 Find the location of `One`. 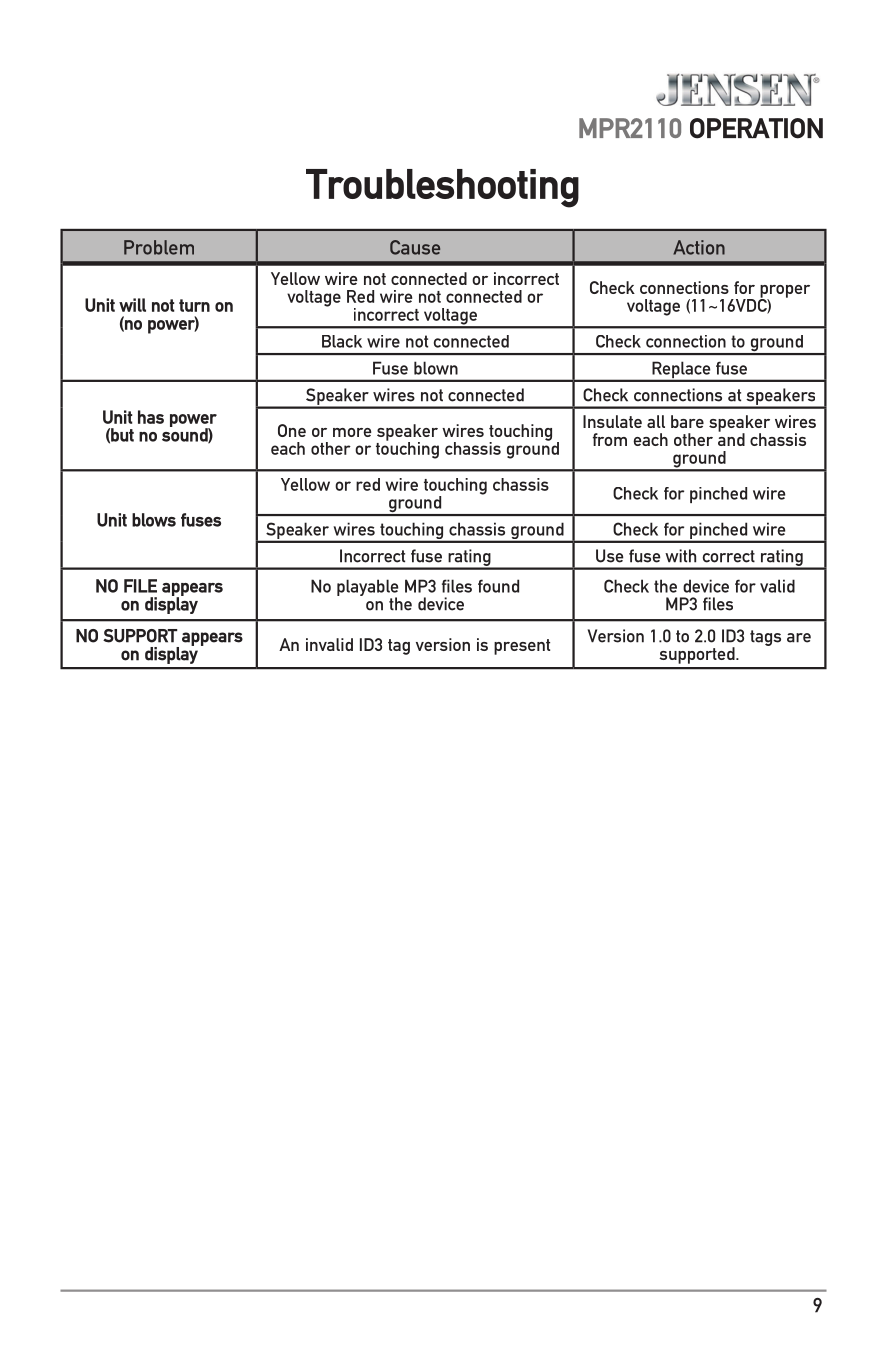

One is located at coordinates (292, 430).
